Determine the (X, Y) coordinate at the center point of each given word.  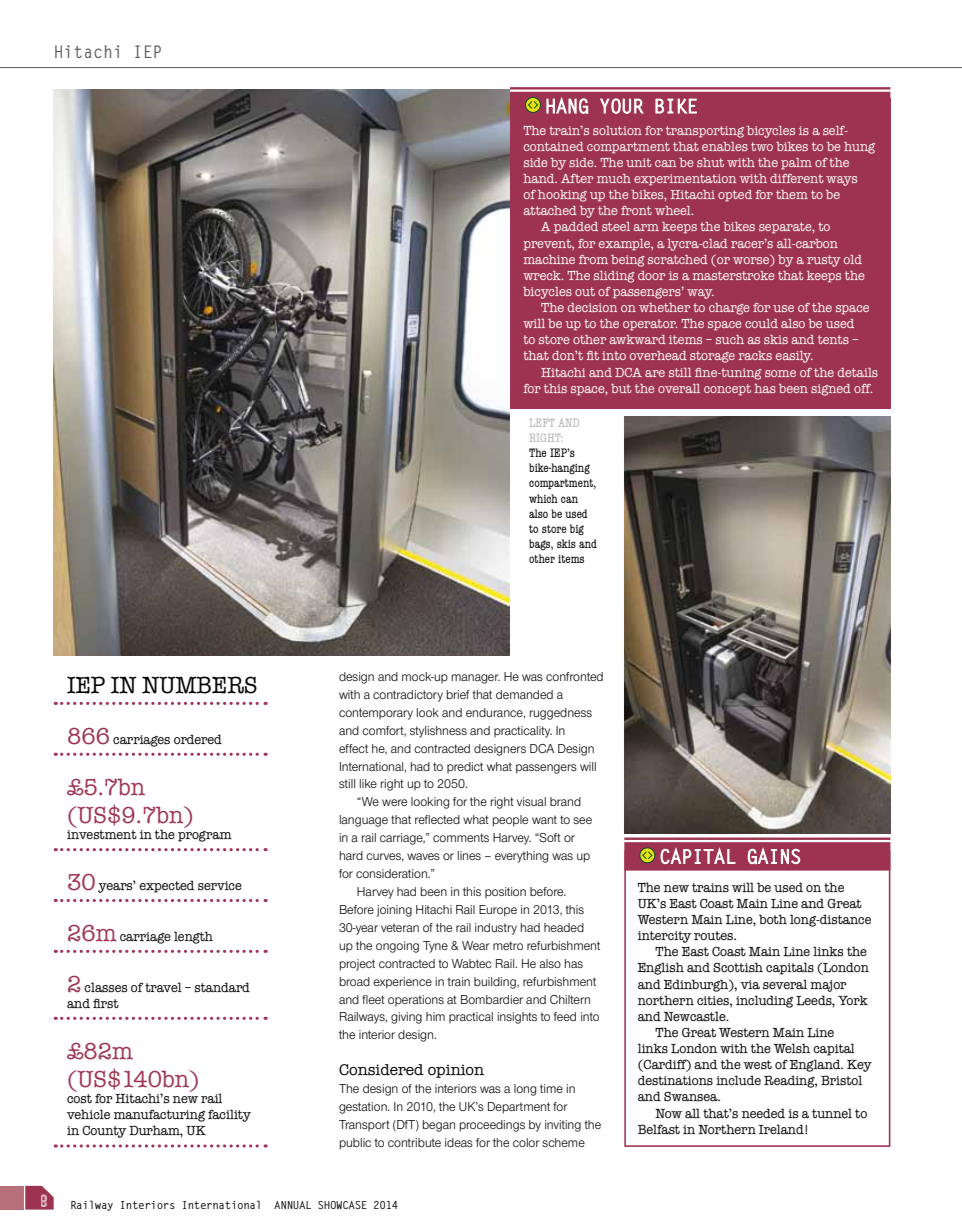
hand (540, 178)
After (577, 178)
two (762, 146)
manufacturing (159, 1115)
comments (461, 837)
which (543, 498)
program (205, 836)
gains (774, 856)
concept (727, 390)
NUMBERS (199, 685)
